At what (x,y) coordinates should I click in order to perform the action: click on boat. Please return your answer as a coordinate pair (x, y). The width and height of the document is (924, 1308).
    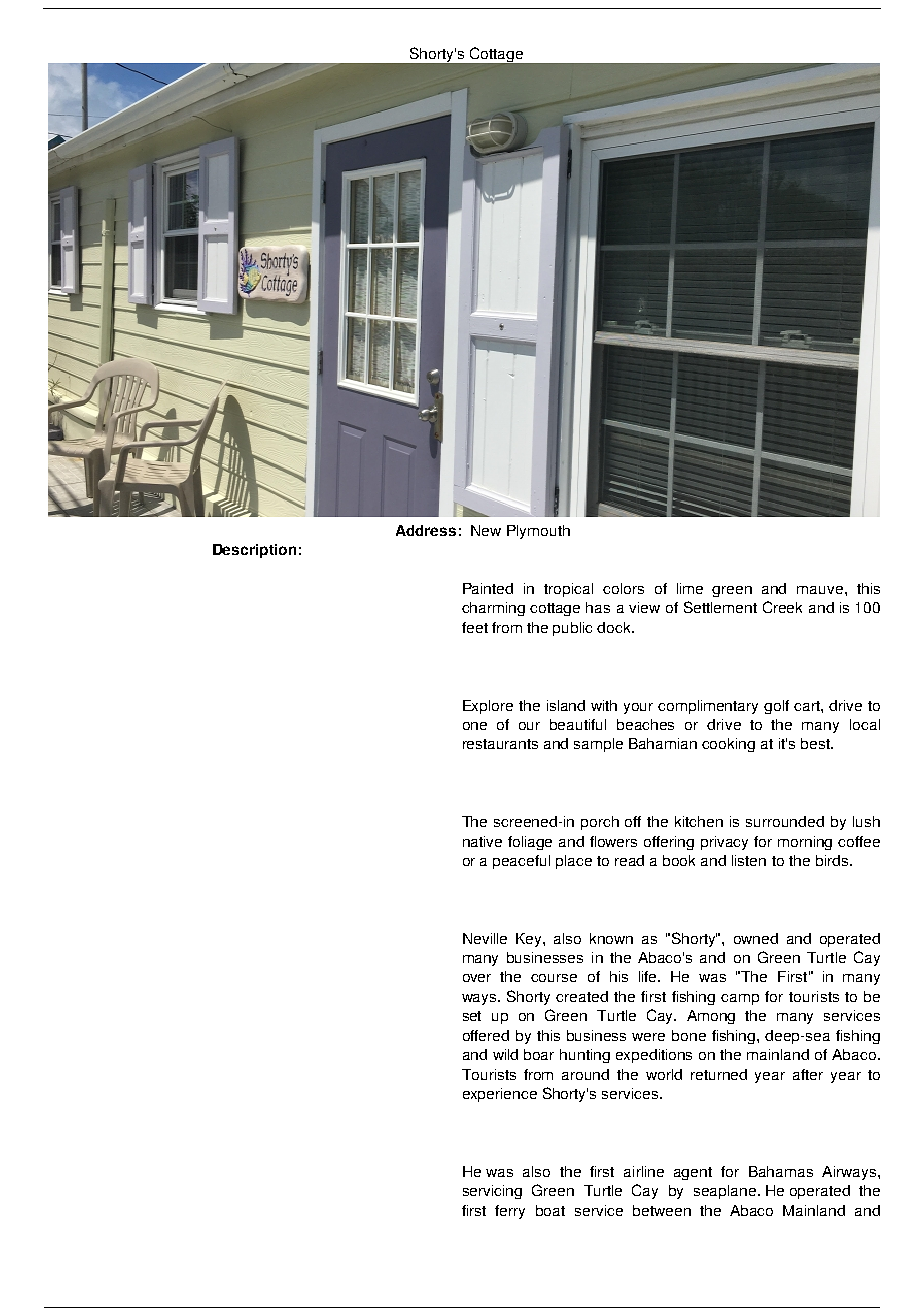
    Looking at the image, I should click on (550, 1210).
